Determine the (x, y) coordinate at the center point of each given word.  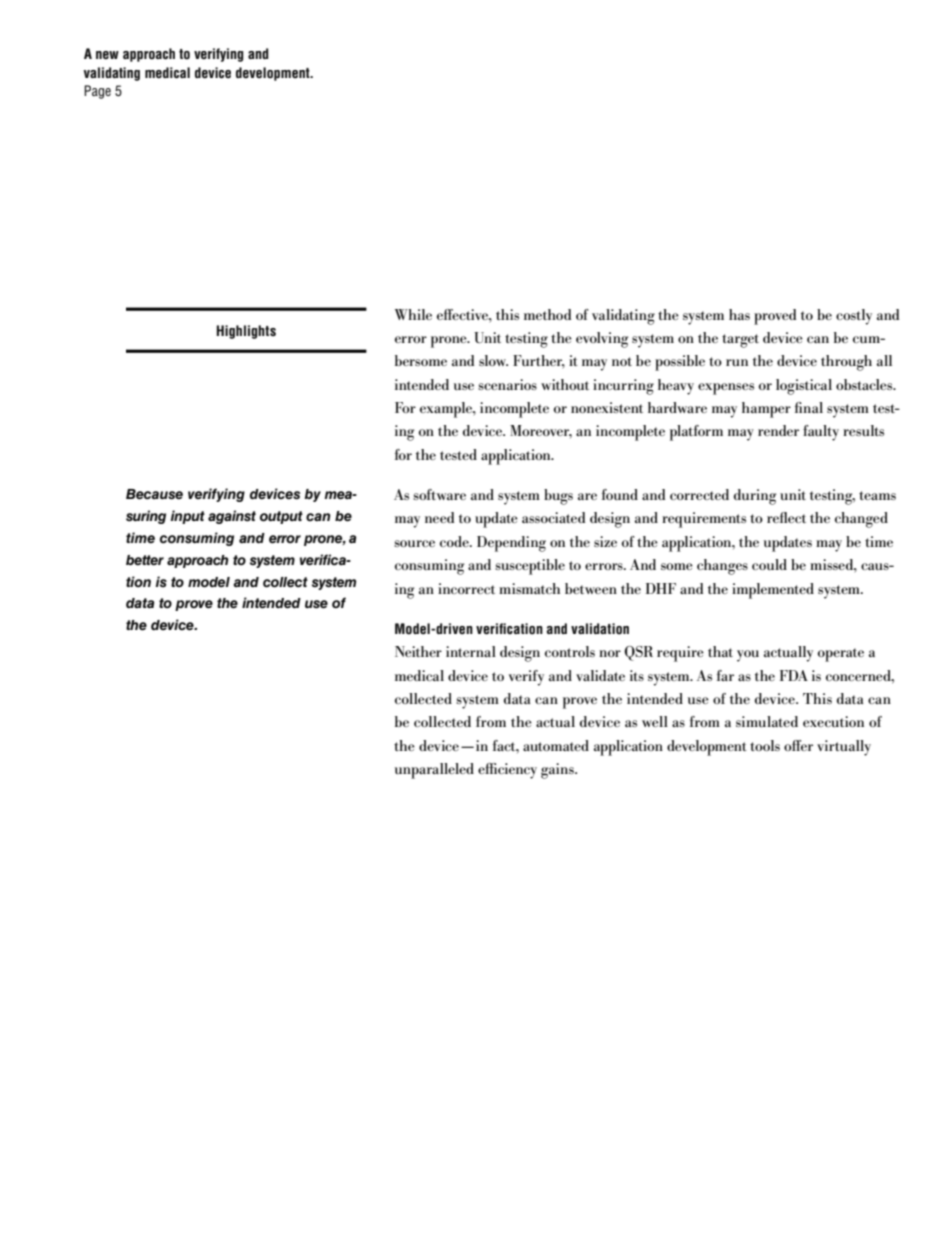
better (145, 560)
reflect (786, 517)
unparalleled (434, 771)
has (739, 314)
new (107, 55)
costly (854, 317)
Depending (511, 544)
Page (97, 92)
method (548, 314)
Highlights (246, 332)
